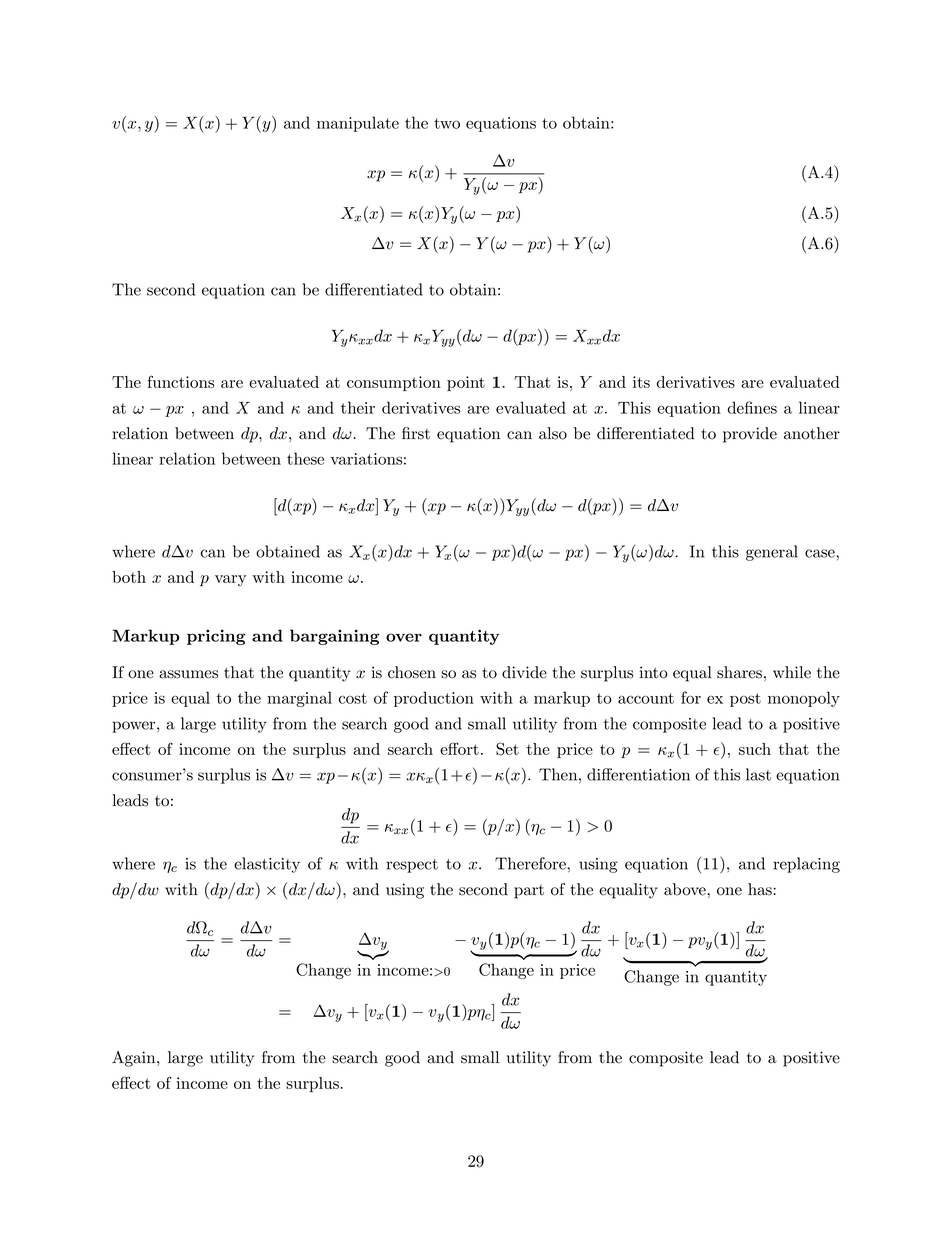  Describe the element at coordinates (755, 749) in the screenshot. I see `such` at that location.
